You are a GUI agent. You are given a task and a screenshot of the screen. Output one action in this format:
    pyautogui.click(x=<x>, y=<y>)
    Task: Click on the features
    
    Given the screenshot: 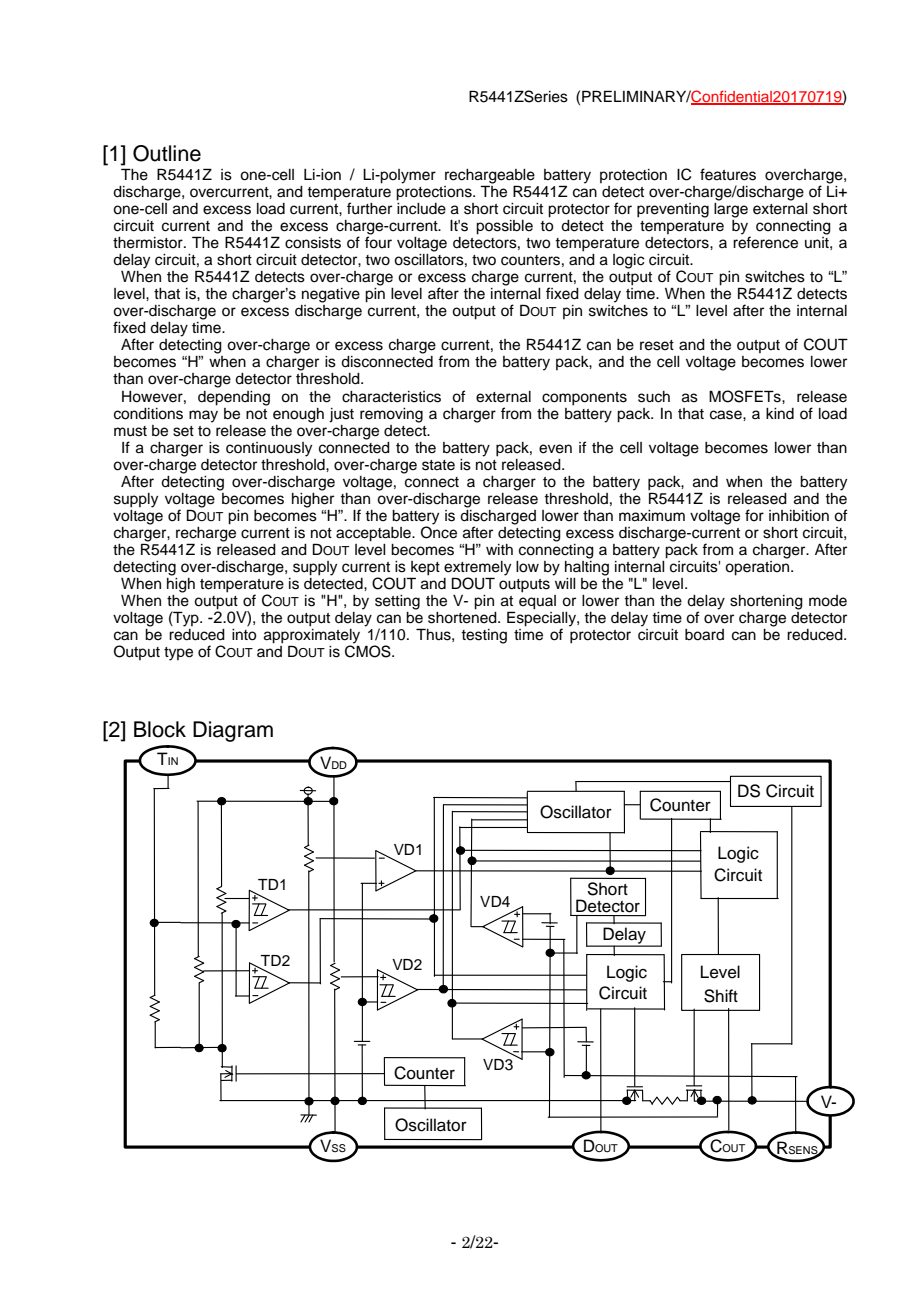 What is the action you would take?
    pyautogui.click(x=728, y=174)
